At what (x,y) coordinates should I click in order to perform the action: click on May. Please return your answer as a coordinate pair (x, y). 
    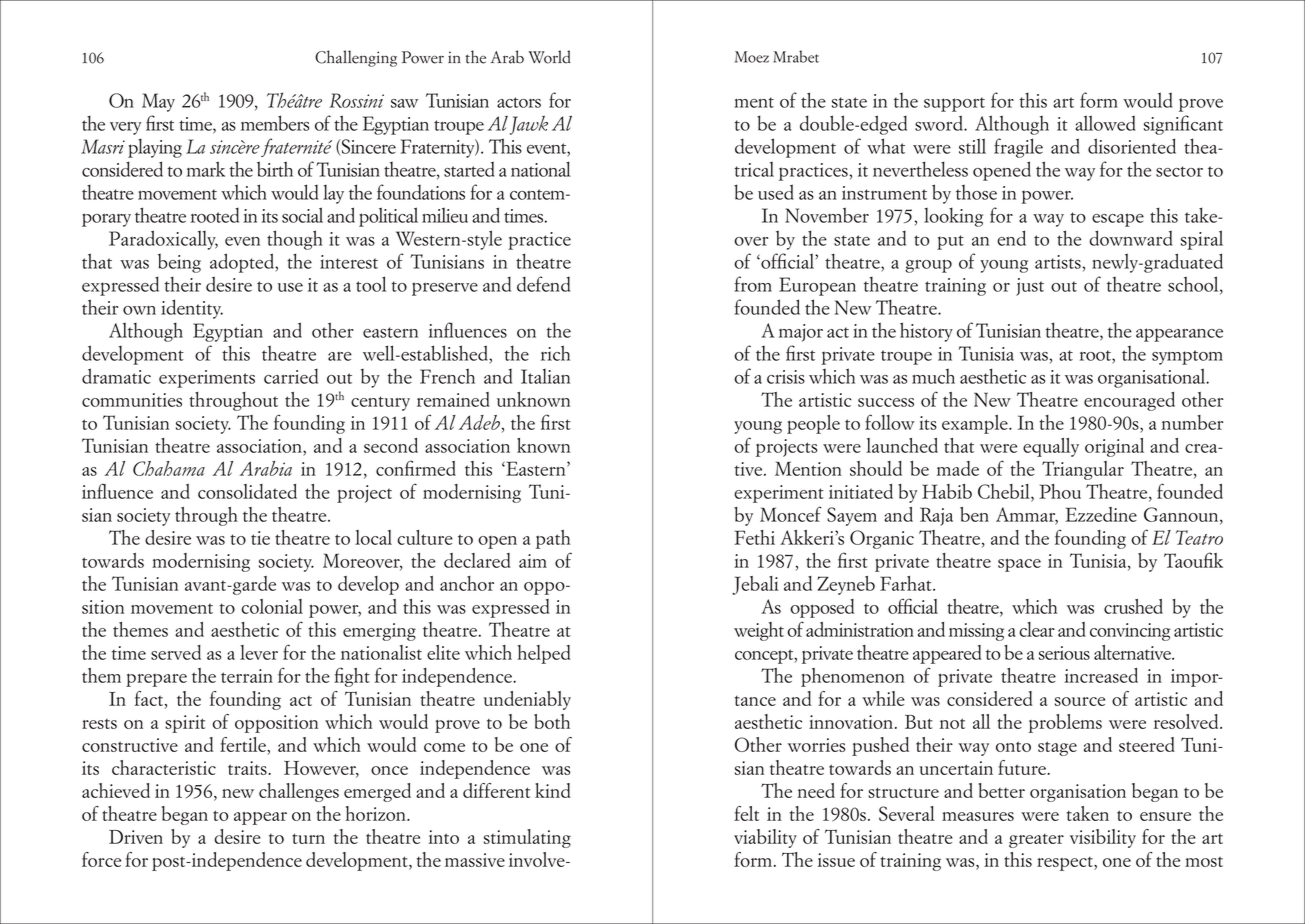
    Looking at the image, I should click on (158, 102).
